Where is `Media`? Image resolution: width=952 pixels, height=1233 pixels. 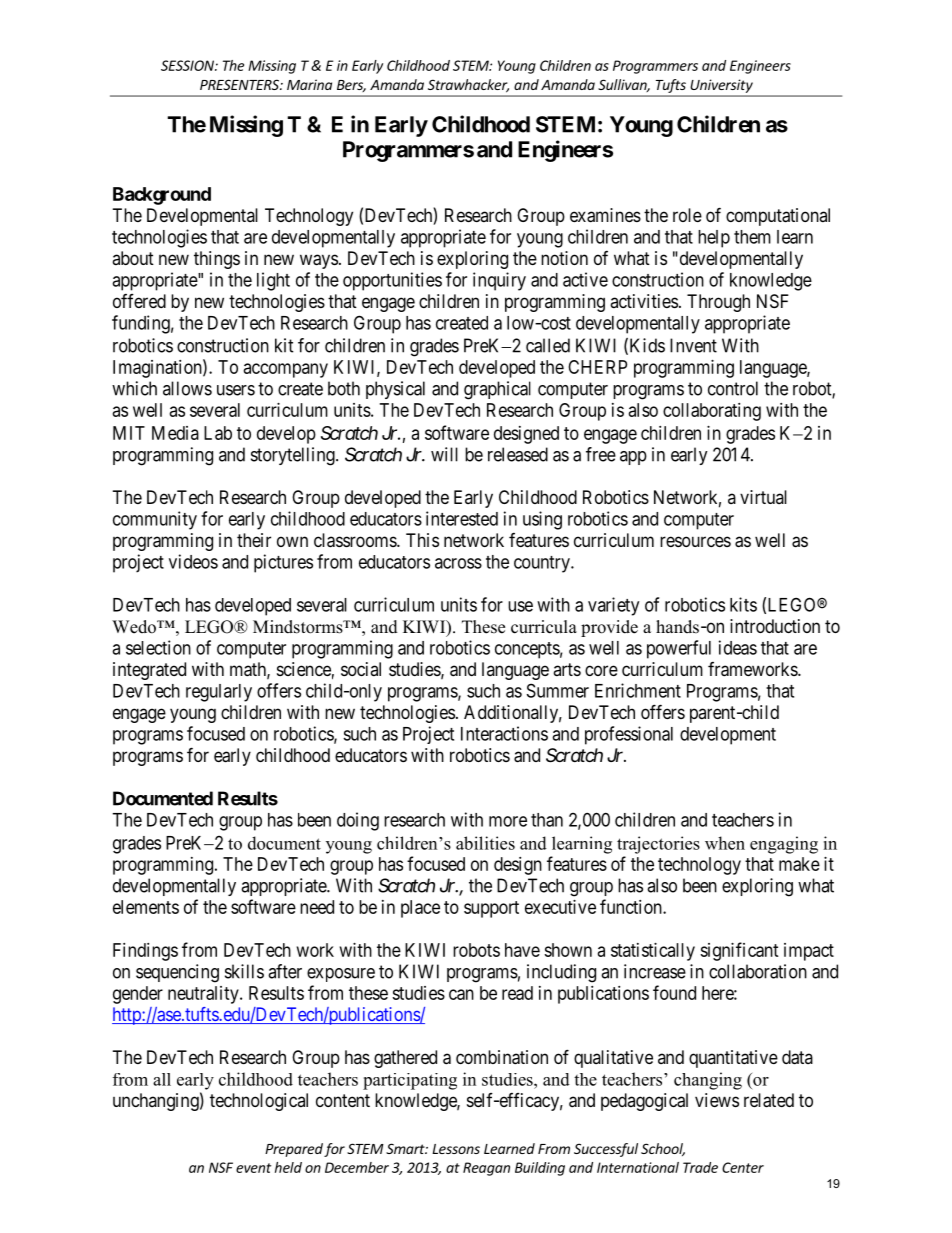 Media is located at coordinates (175, 433).
